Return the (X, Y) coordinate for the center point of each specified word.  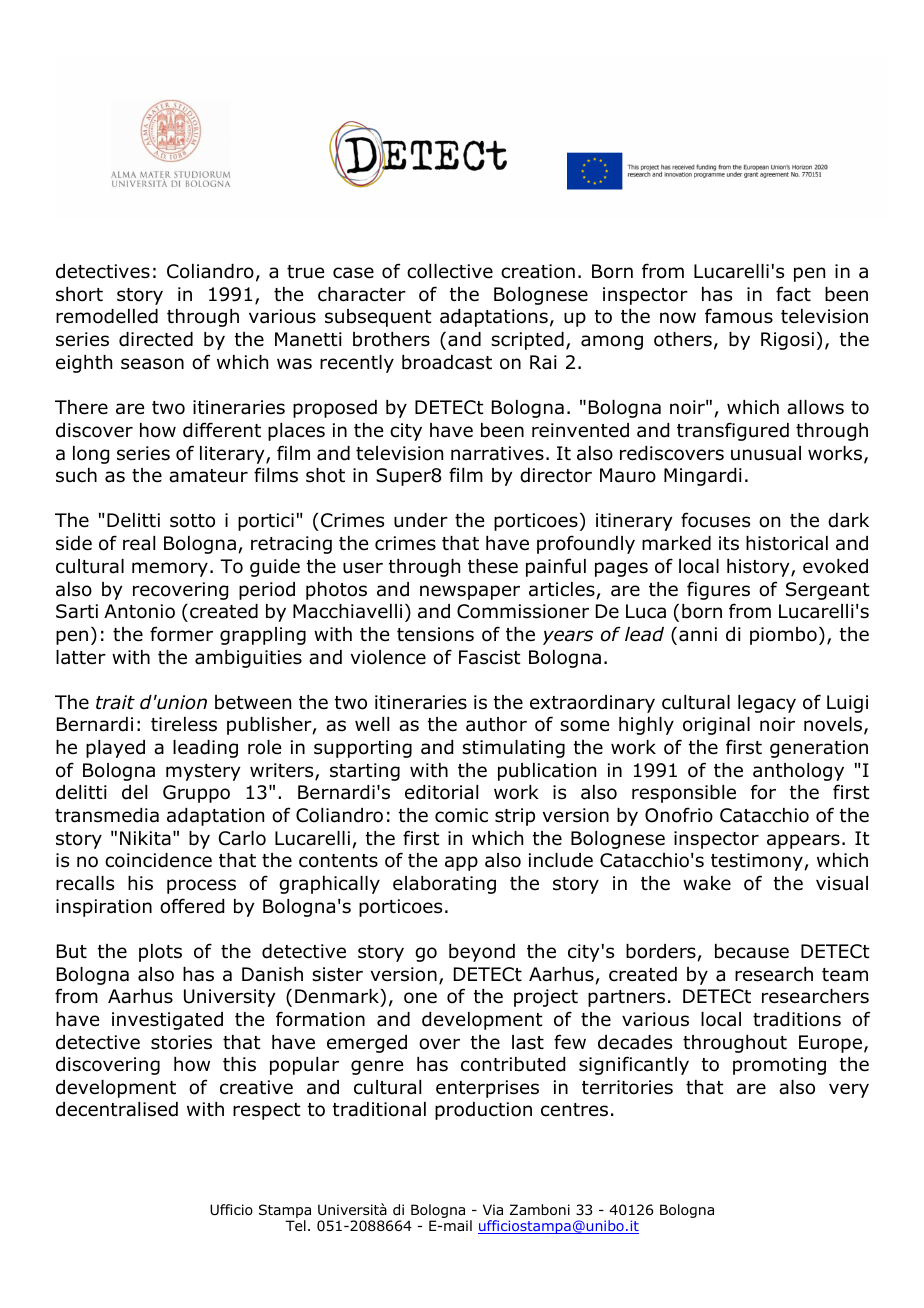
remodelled (107, 316)
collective (450, 271)
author (496, 724)
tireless (184, 724)
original (716, 726)
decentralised (117, 1109)
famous (739, 316)
